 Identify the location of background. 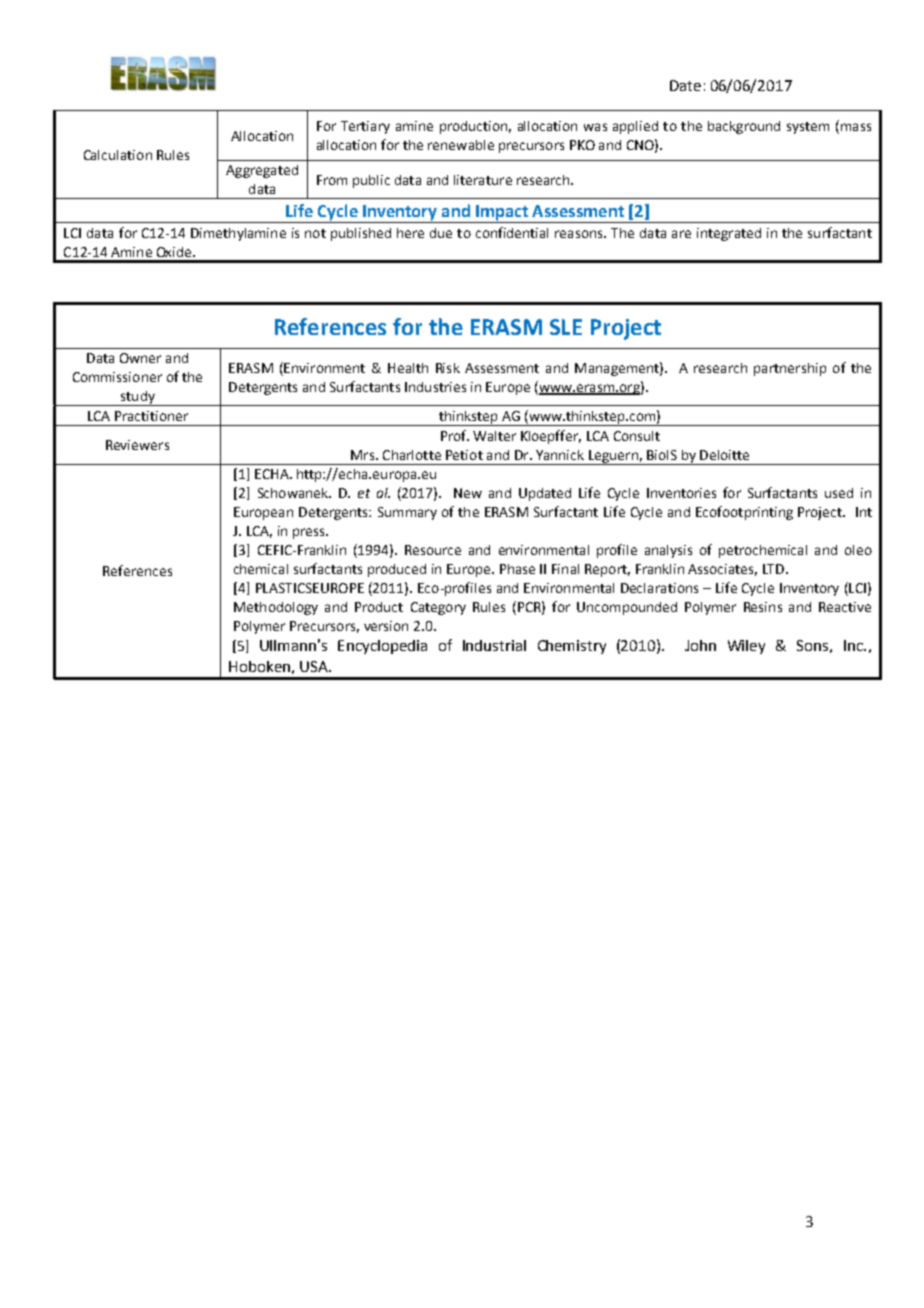
(744, 127).
